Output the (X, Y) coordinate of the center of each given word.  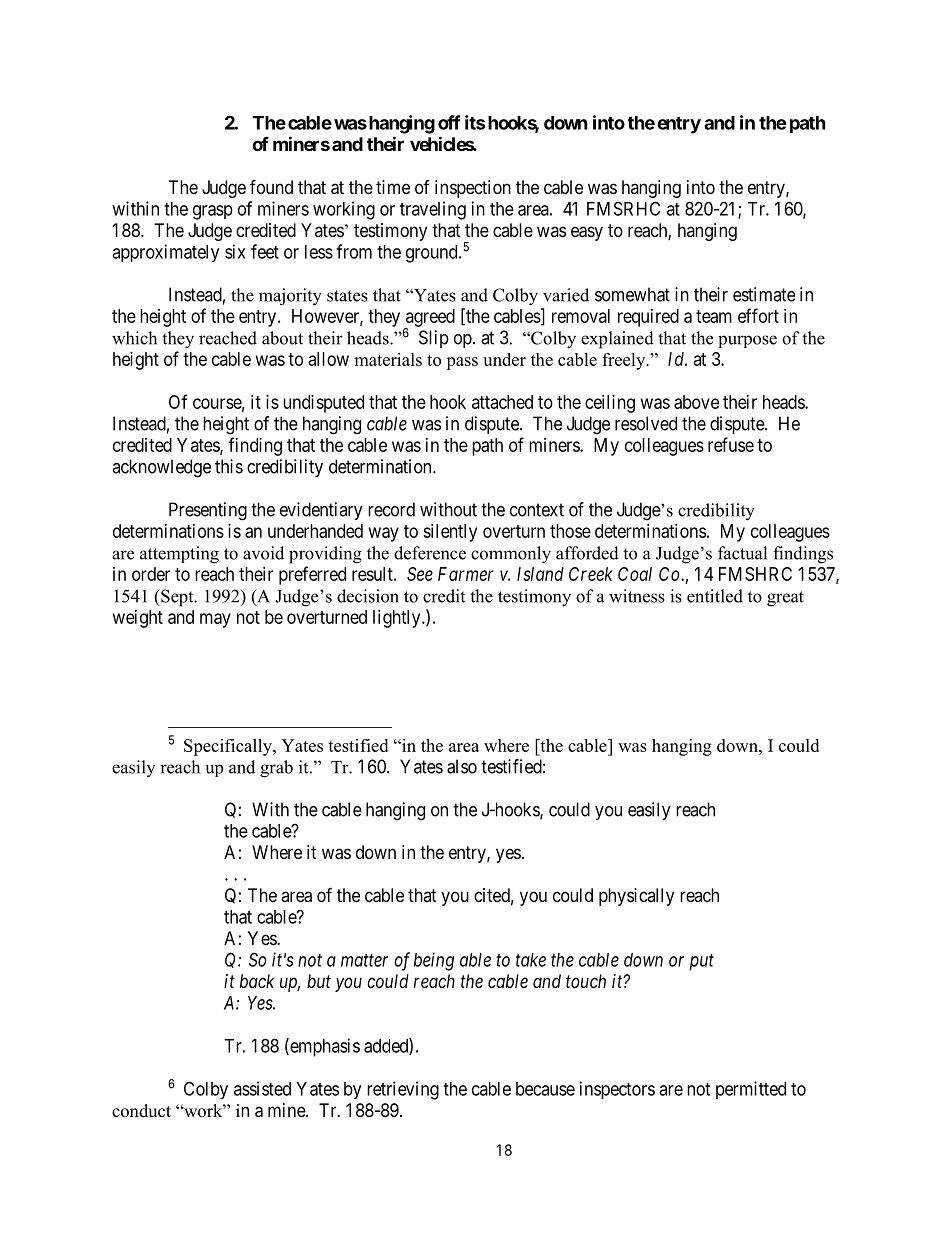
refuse (731, 444)
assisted (262, 1088)
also (462, 766)
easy (587, 233)
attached (502, 402)
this (229, 466)
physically (636, 897)
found (271, 186)
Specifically (229, 747)
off (449, 122)
